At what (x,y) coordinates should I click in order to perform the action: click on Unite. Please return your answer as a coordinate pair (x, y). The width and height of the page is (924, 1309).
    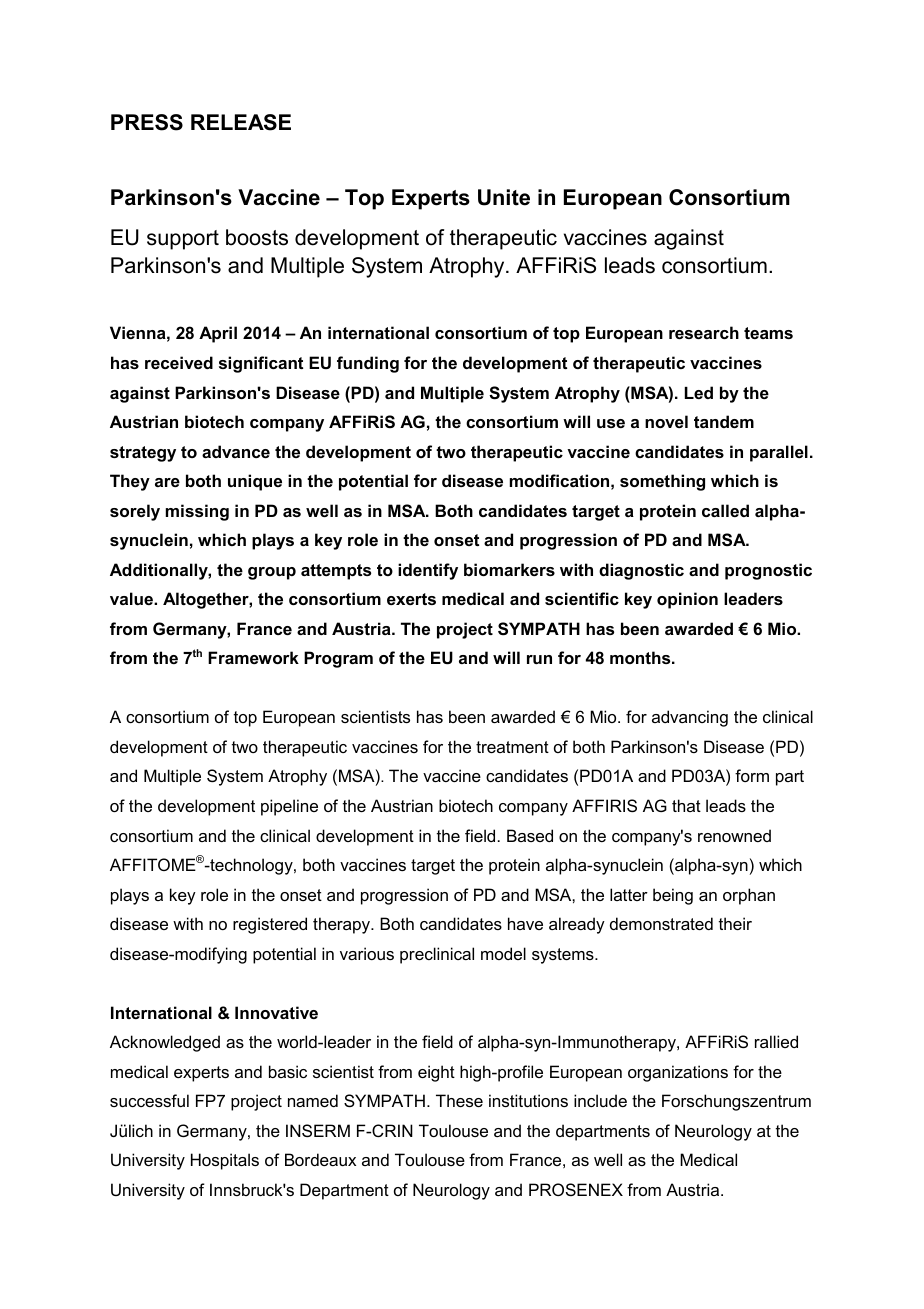
    Looking at the image, I should click on (504, 197).
